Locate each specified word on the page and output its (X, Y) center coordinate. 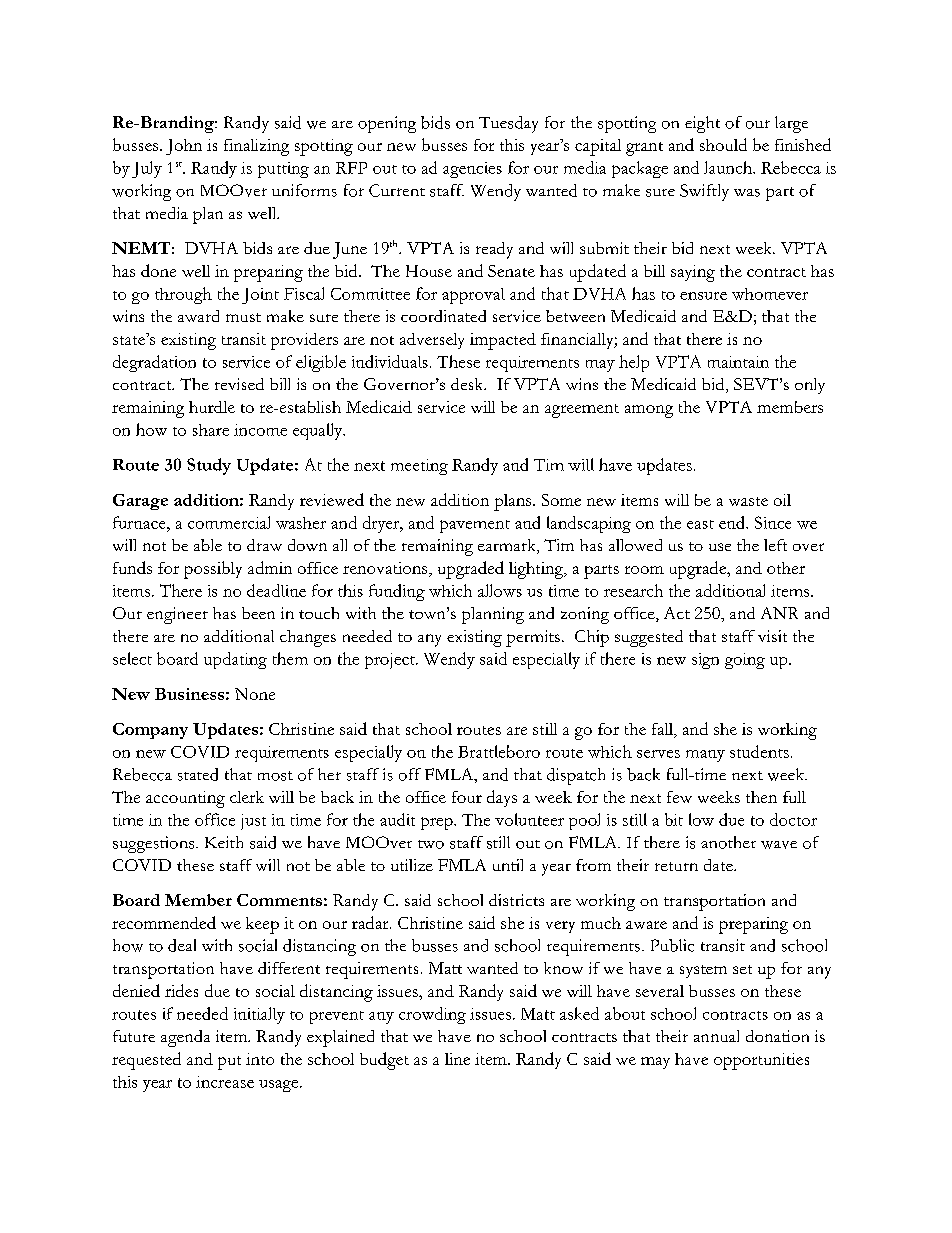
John (184, 147)
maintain (738, 362)
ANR (779, 613)
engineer (177, 615)
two (431, 844)
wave (779, 845)
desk (468, 384)
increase (225, 1082)
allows (500, 590)
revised (239, 384)
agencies (472, 170)
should (723, 144)
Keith (224, 842)
